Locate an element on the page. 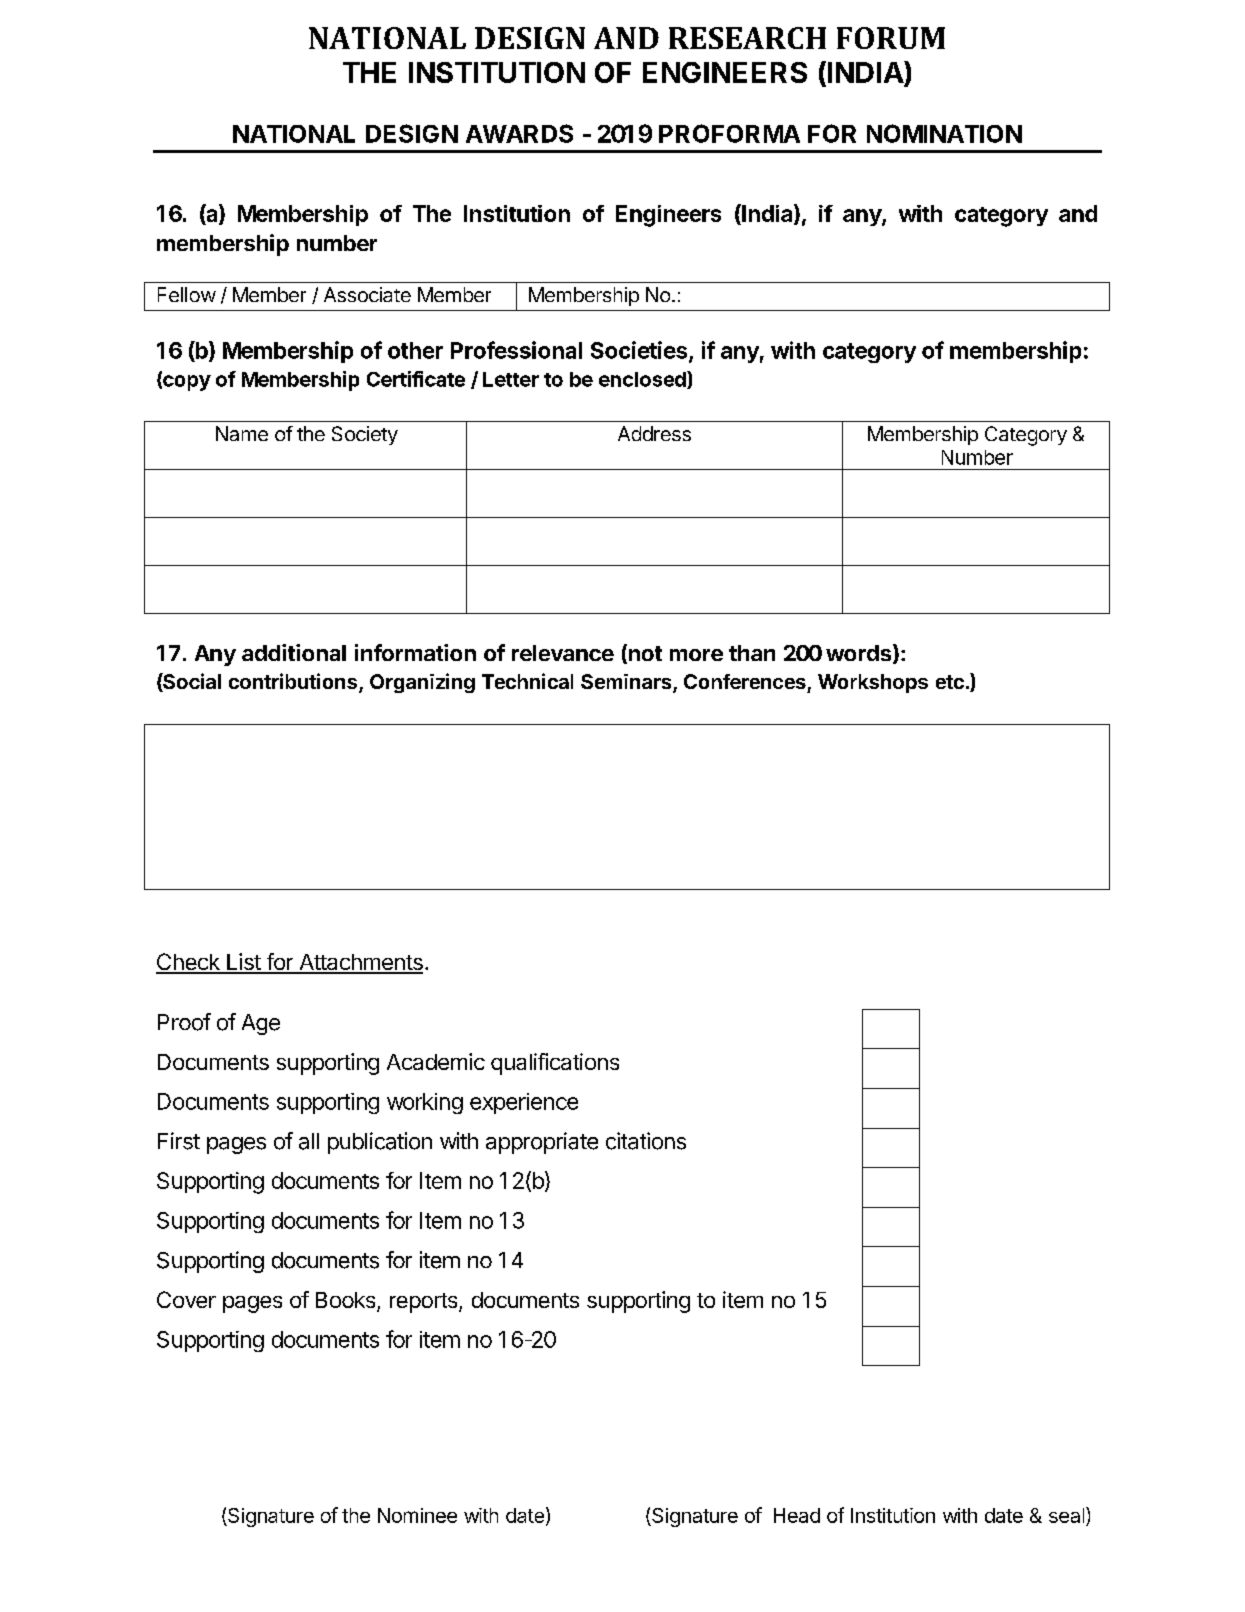 The width and height of the document is (1245, 1612). List is located at coordinates (243, 963).
